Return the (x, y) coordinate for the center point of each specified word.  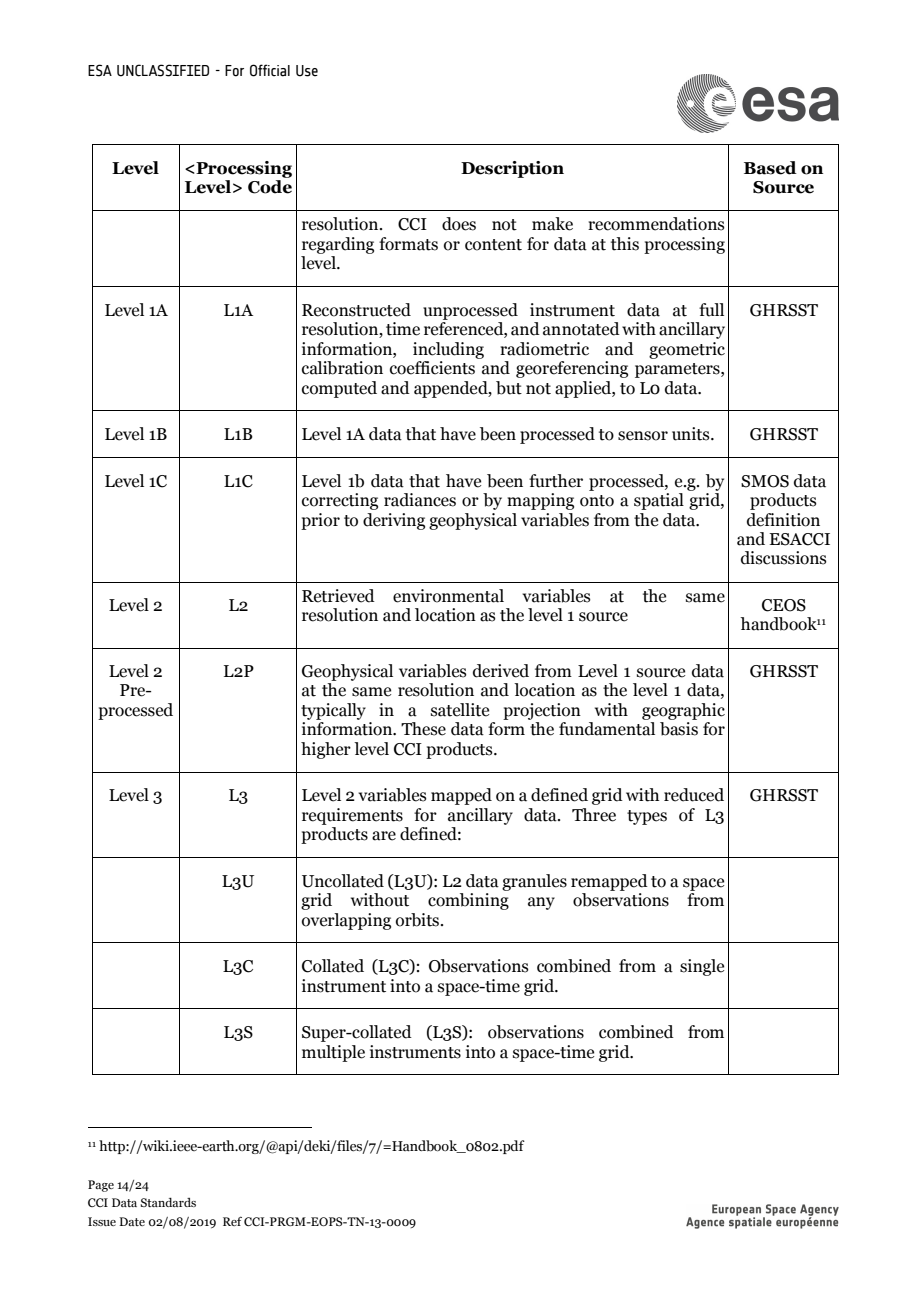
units (692, 434)
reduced (694, 795)
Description (512, 169)
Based (770, 168)
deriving (394, 521)
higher (326, 750)
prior (320, 521)
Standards (168, 1202)
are (384, 836)
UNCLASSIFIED (163, 70)
